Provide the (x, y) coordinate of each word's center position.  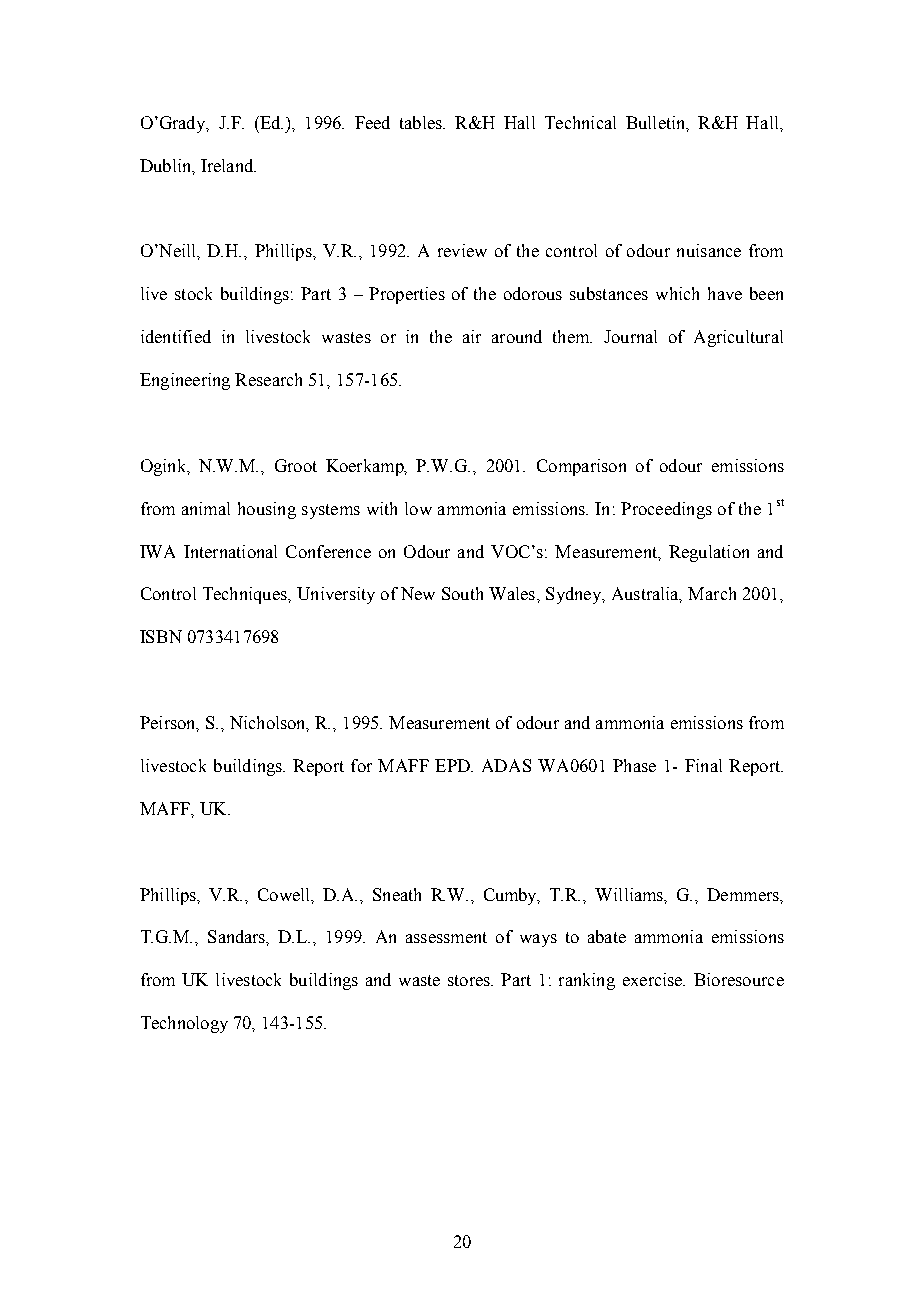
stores (470, 980)
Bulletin (657, 123)
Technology (184, 1024)
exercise (654, 979)
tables (422, 122)
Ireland (228, 165)
